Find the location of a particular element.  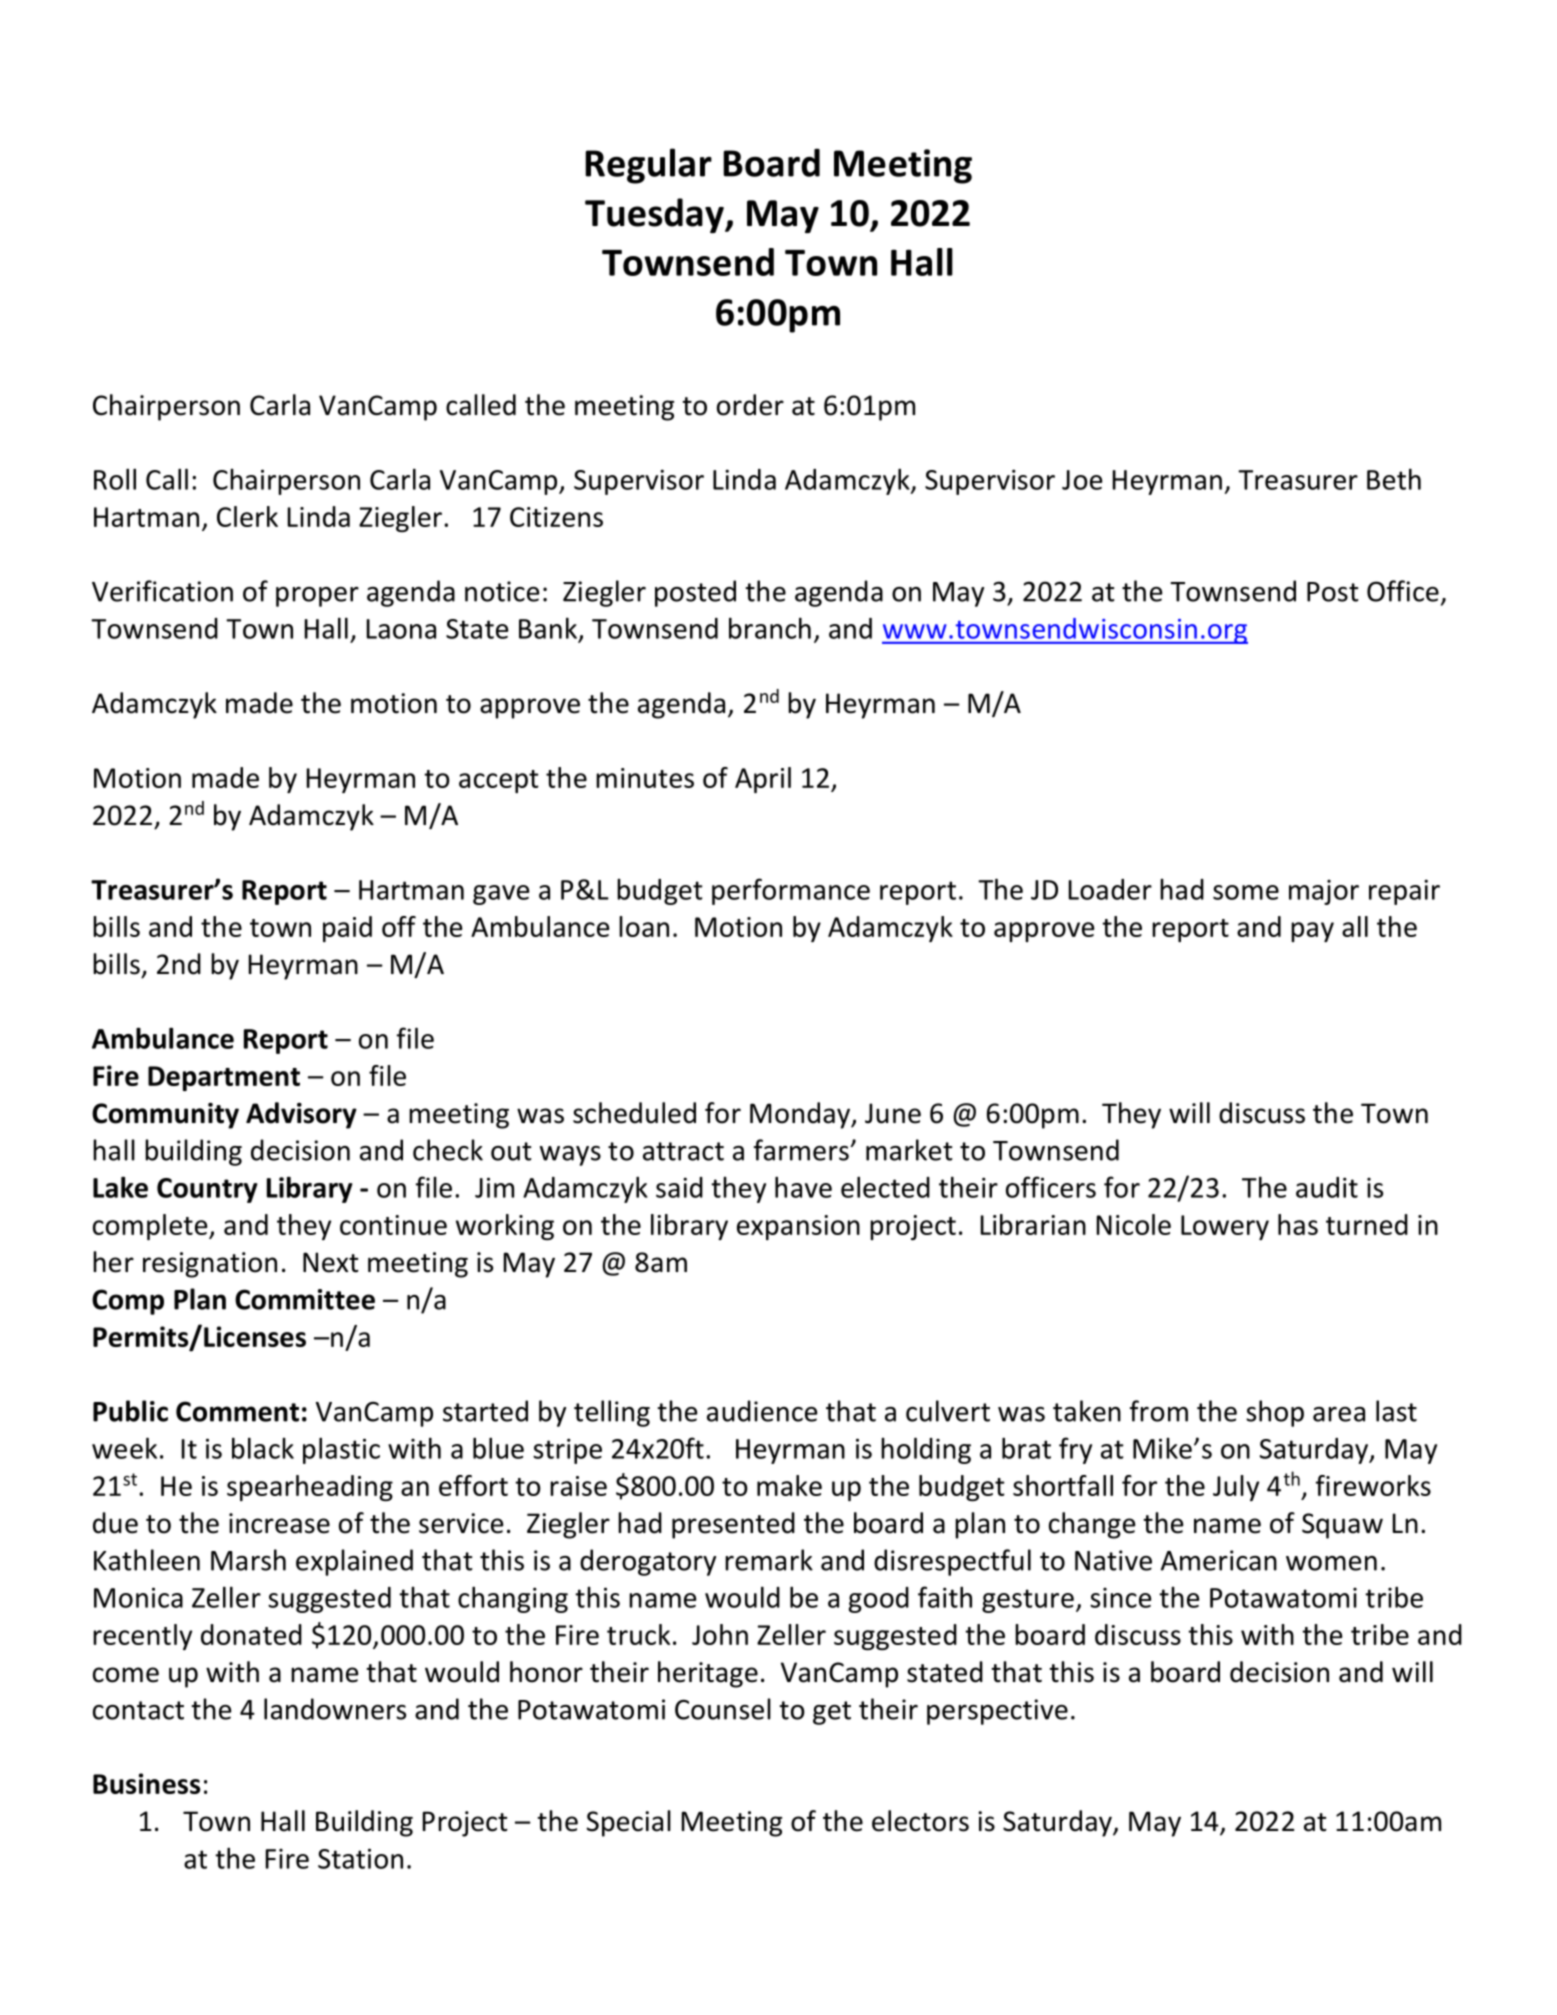

proper is located at coordinates (317, 597).
